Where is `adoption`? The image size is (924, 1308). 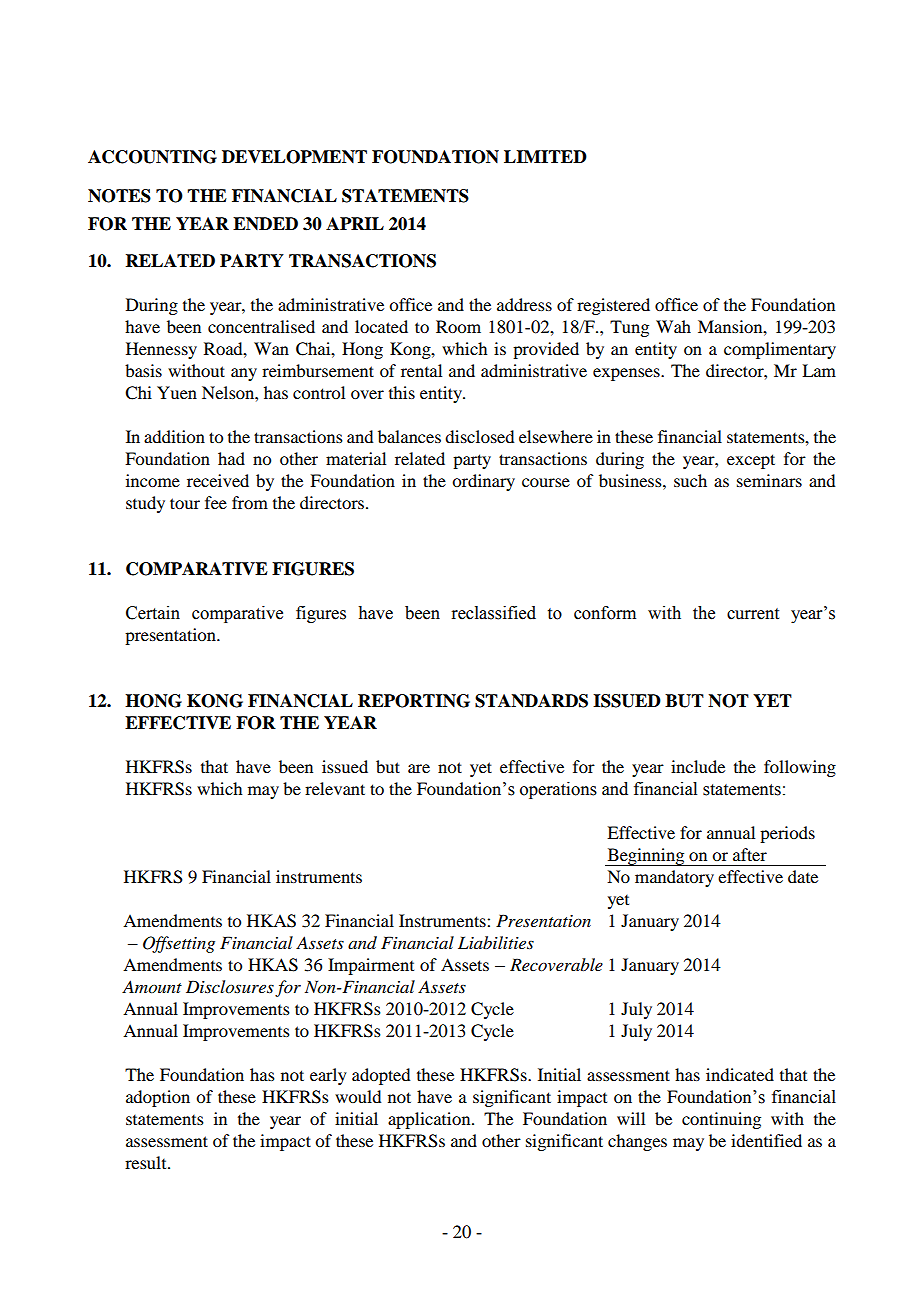 adoption is located at coordinates (158, 1098).
